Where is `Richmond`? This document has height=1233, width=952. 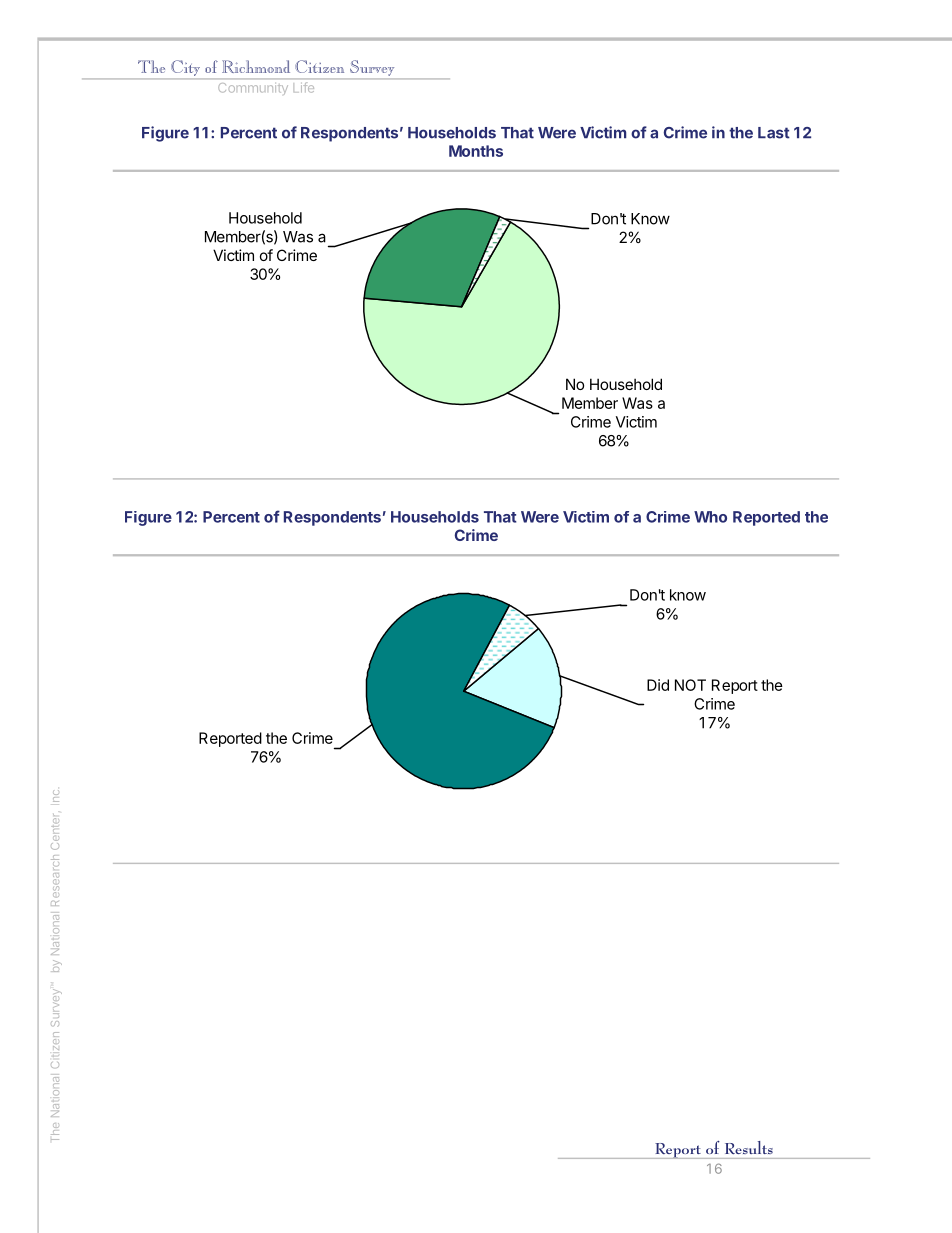 Richmond is located at coordinates (256, 66).
